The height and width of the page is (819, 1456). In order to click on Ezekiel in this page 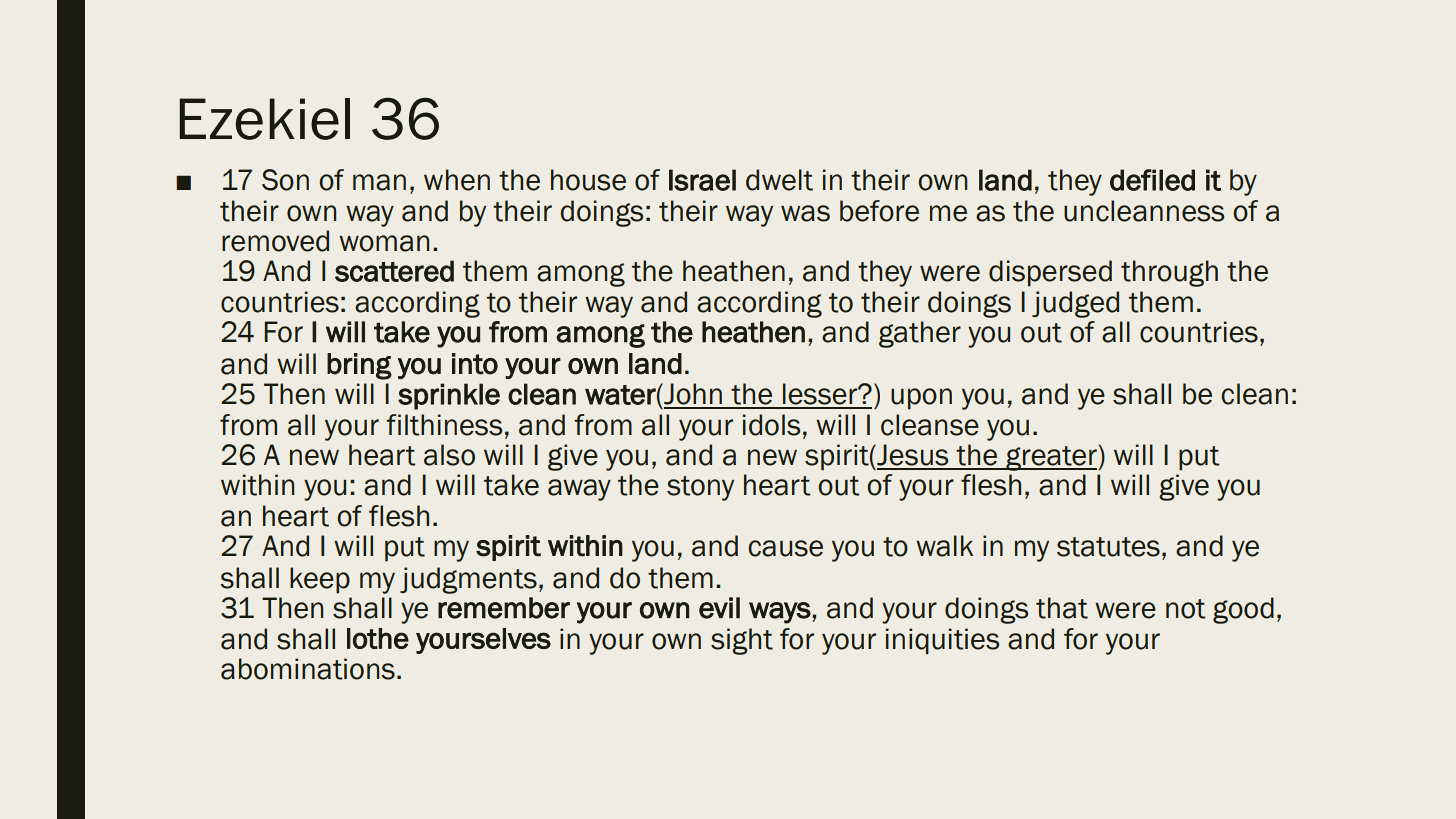, I will do `click(265, 119)`.
